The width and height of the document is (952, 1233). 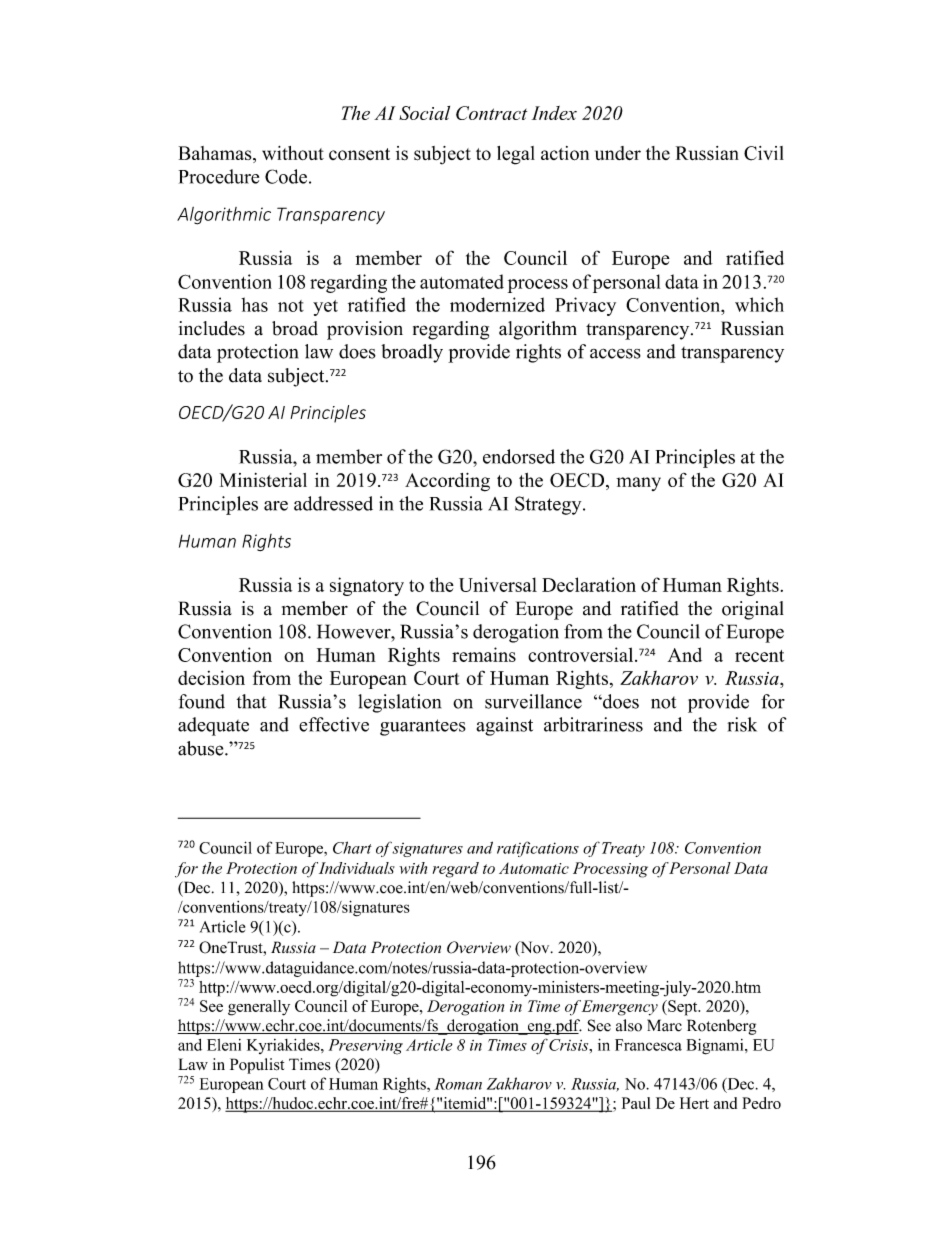 What do you see at coordinates (504, 726) in the document?
I see `against` at bounding box center [504, 726].
